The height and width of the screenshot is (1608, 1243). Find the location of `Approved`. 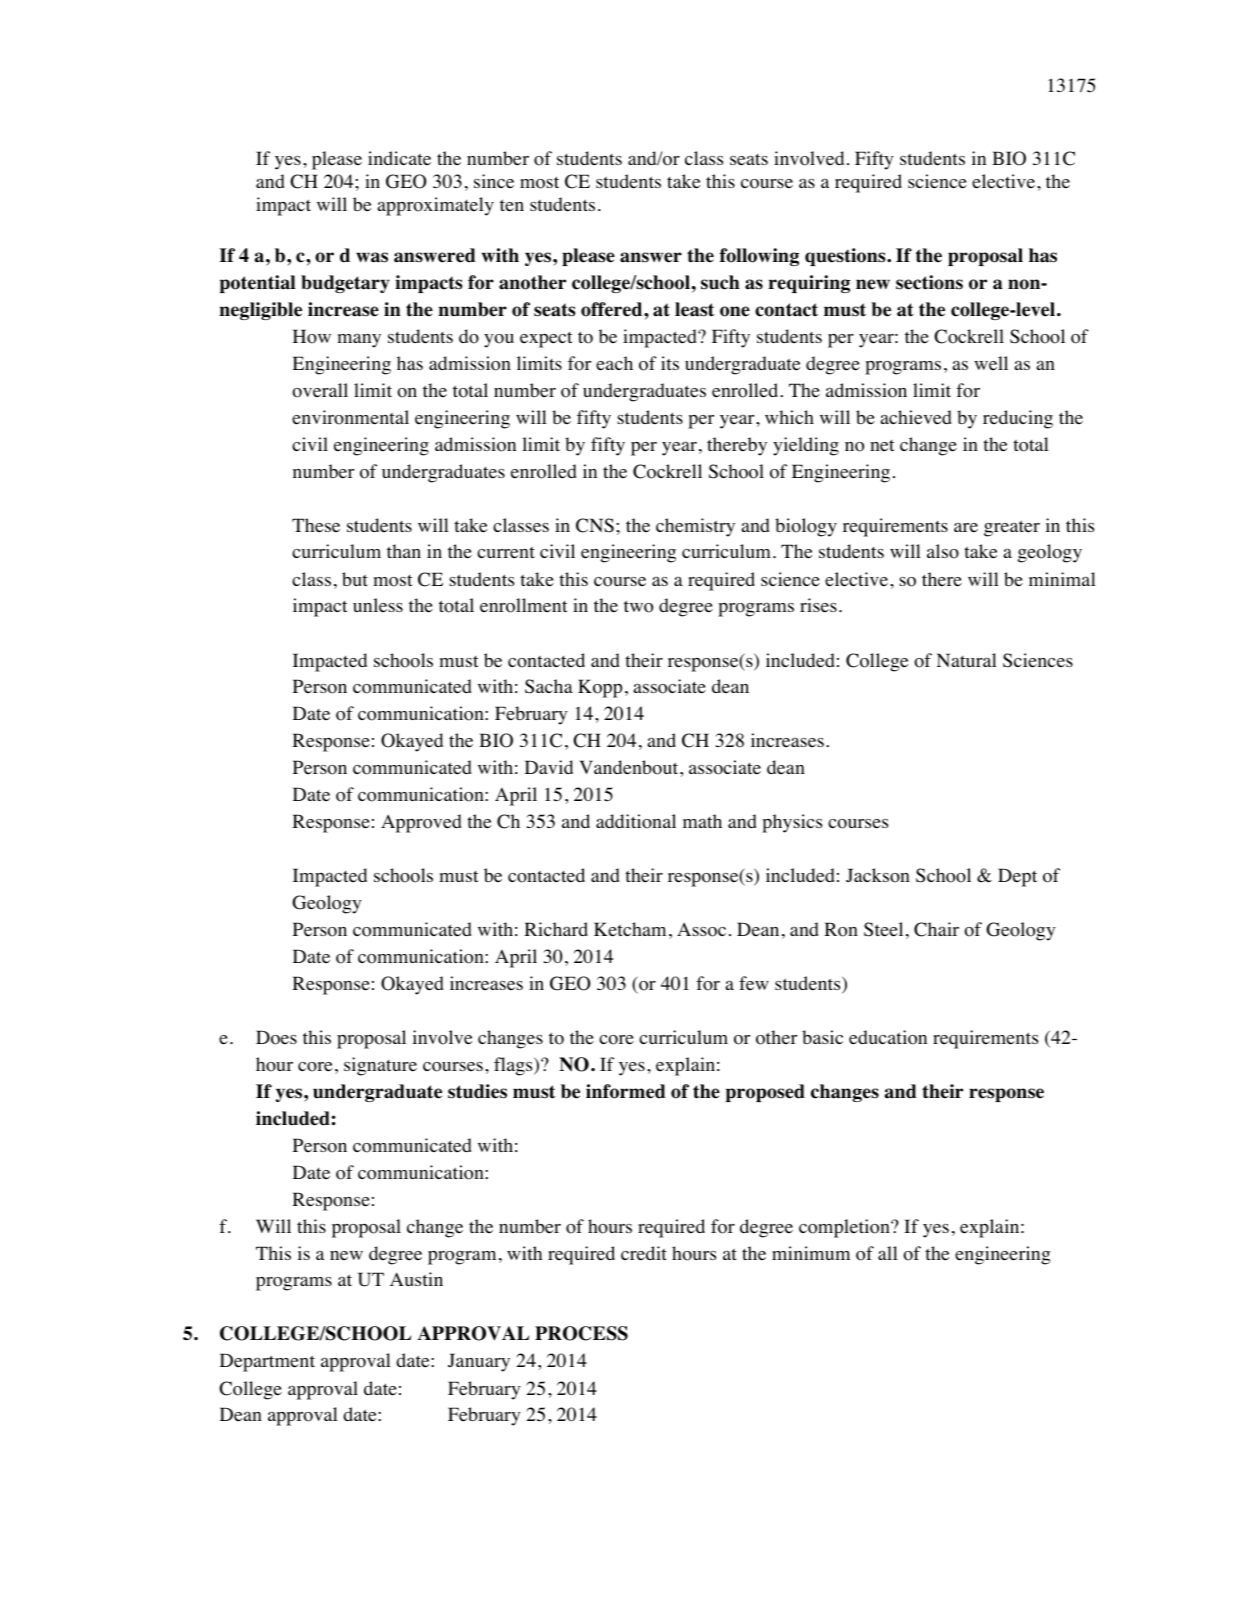

Approved is located at coordinates (421, 823).
